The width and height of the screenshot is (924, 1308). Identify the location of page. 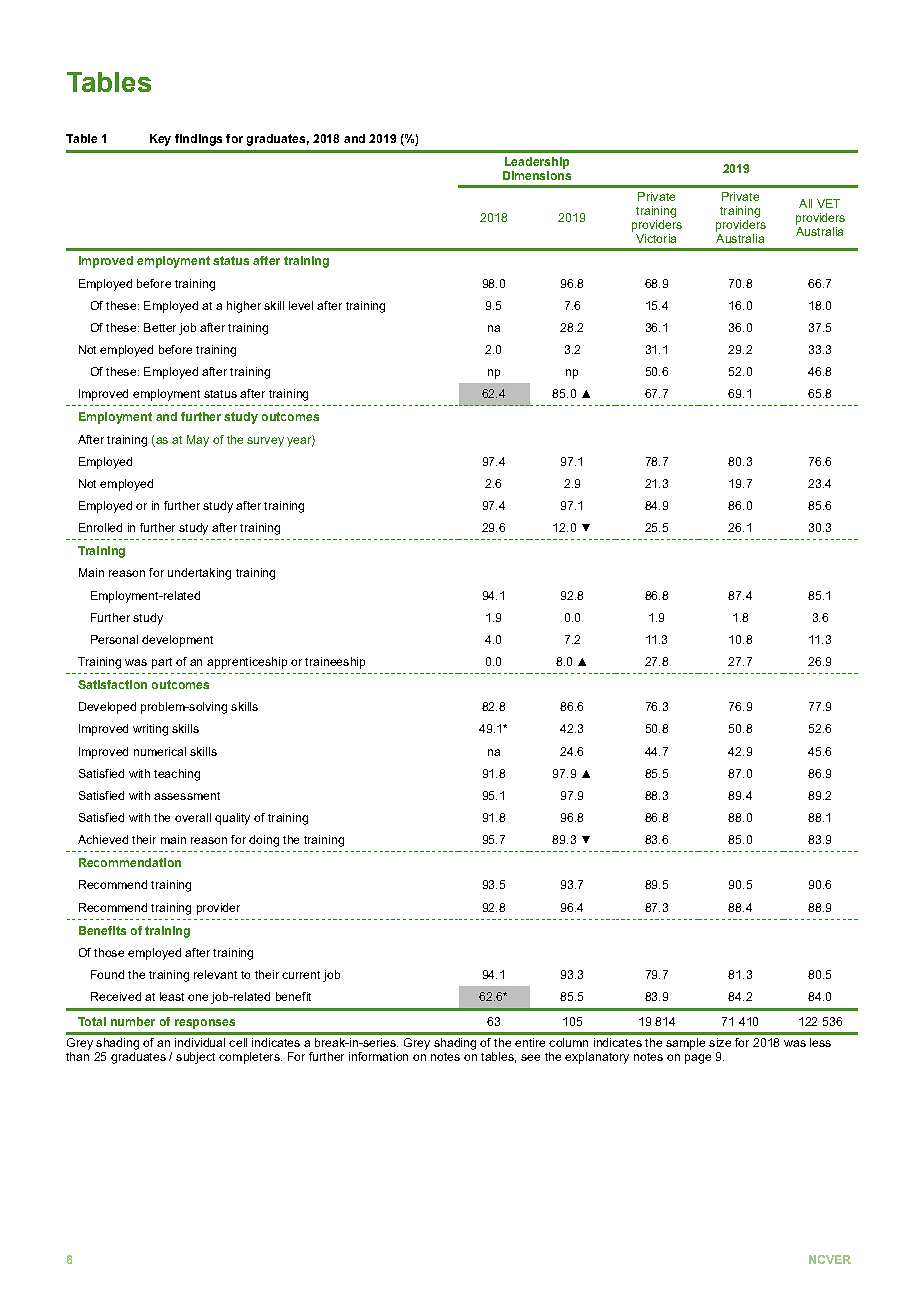
(698, 1059).
